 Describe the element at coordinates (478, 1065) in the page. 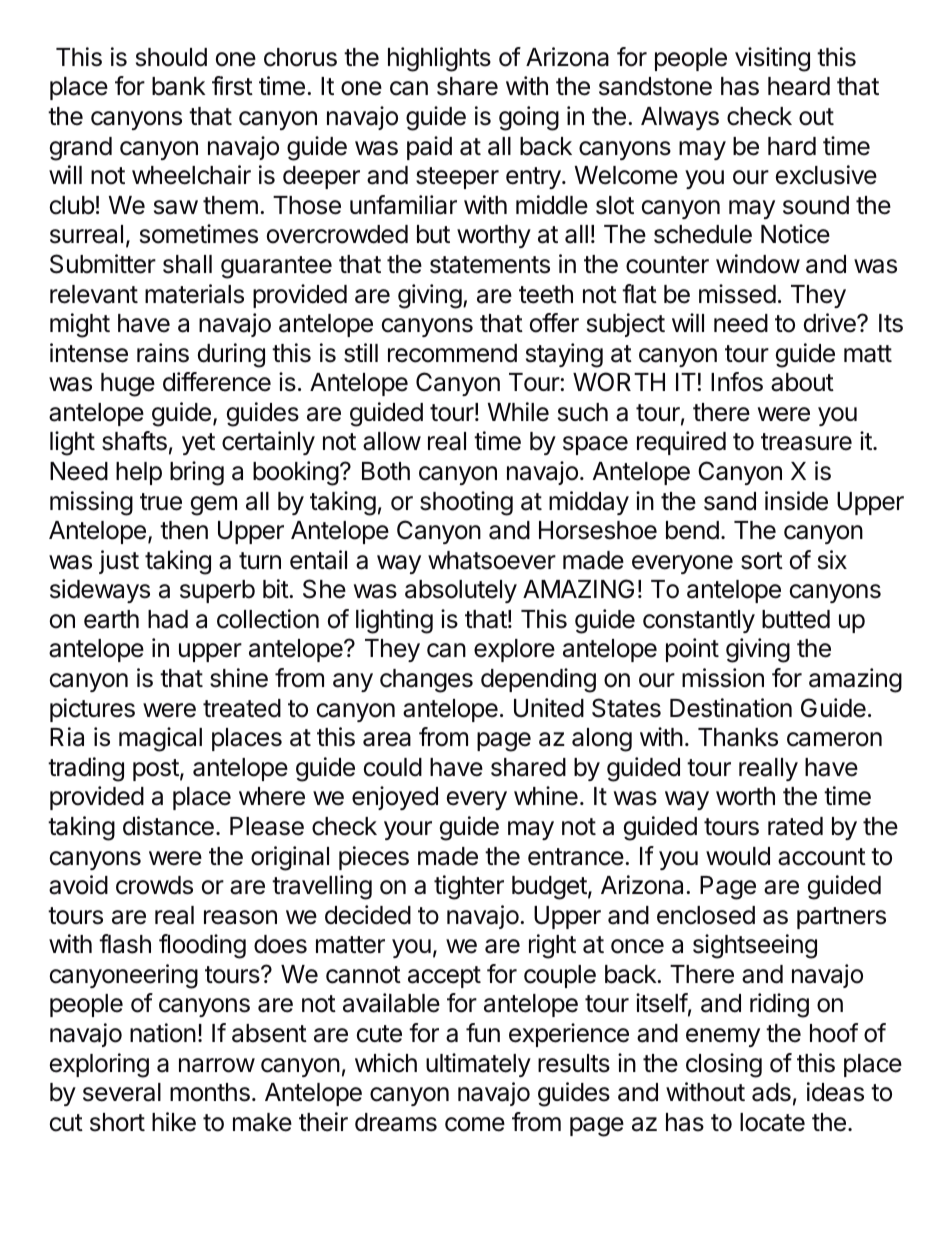

I see `ultimately` at that location.
